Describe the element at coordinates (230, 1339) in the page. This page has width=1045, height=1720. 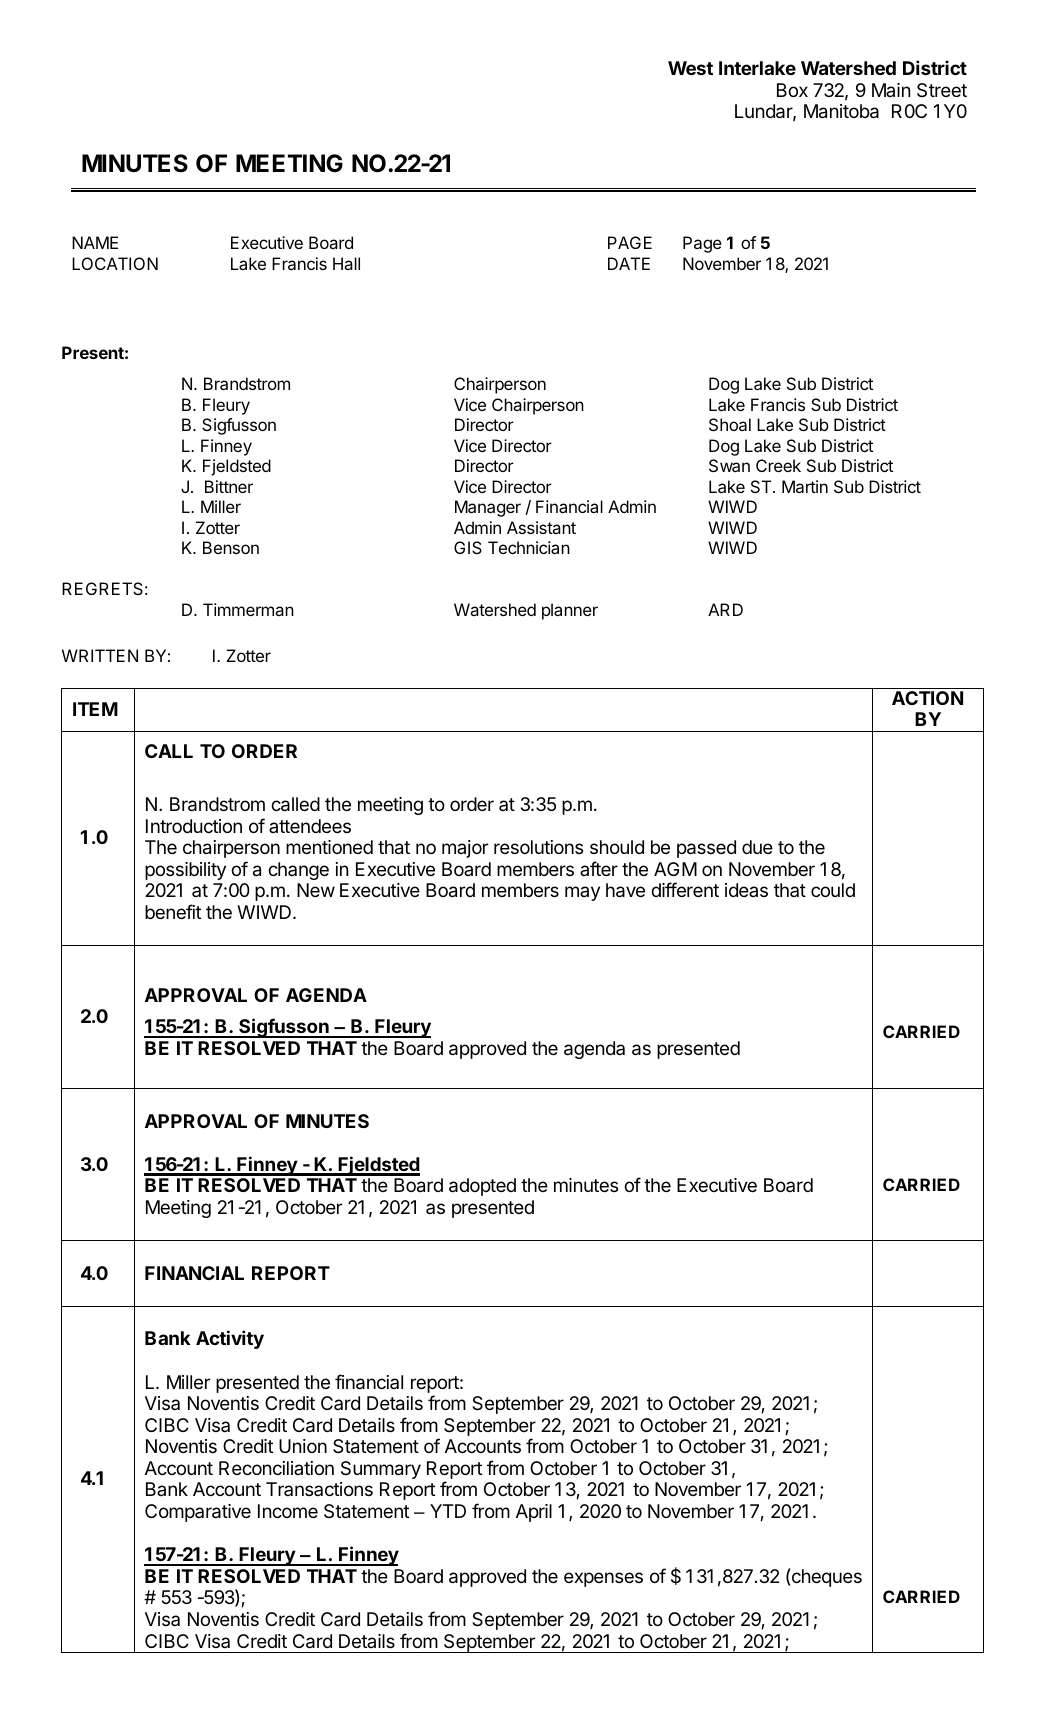
I see `Activity` at that location.
